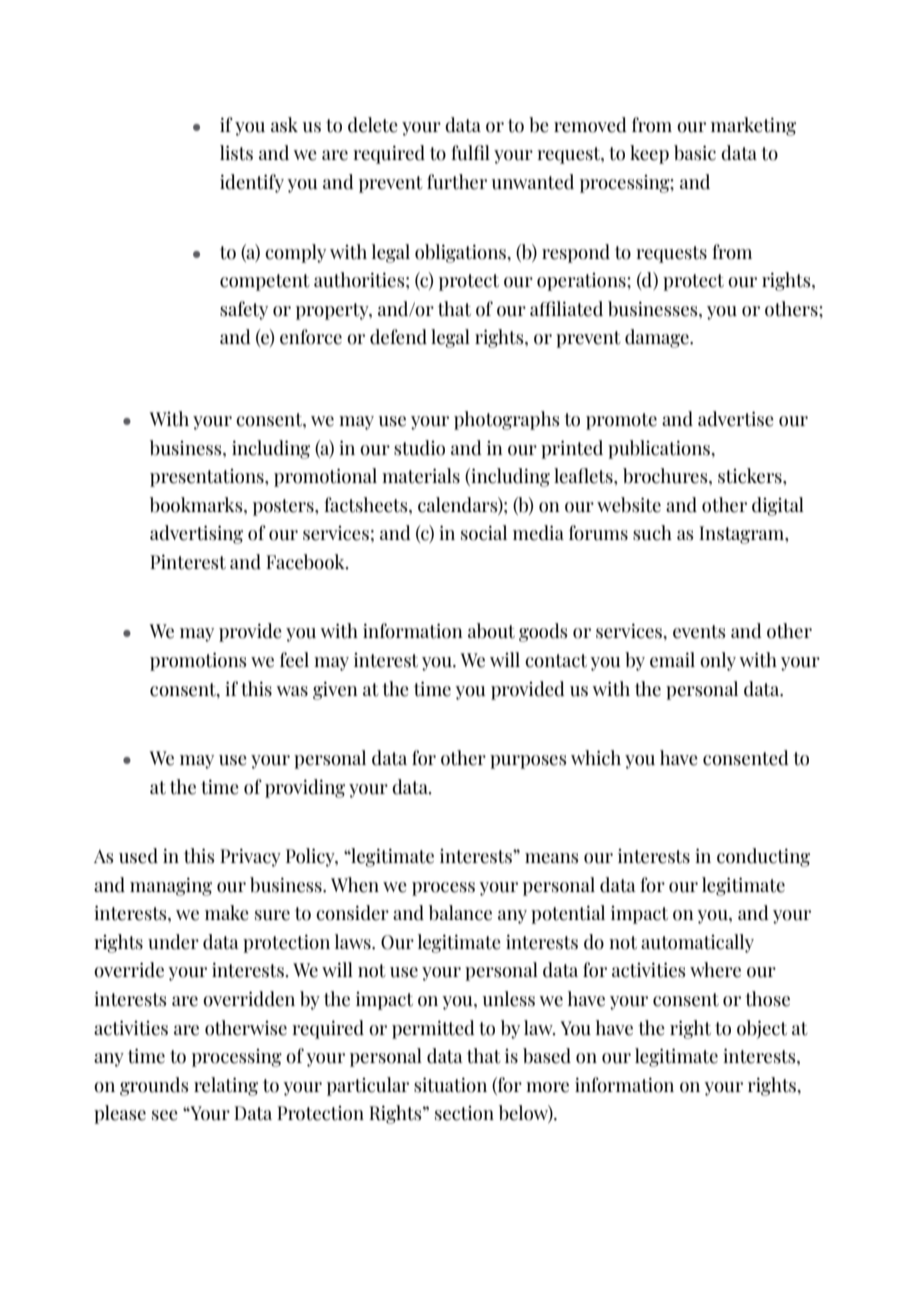 The image size is (924, 1307). Describe the element at coordinates (699, 632) in the screenshot. I see `events` at that location.
